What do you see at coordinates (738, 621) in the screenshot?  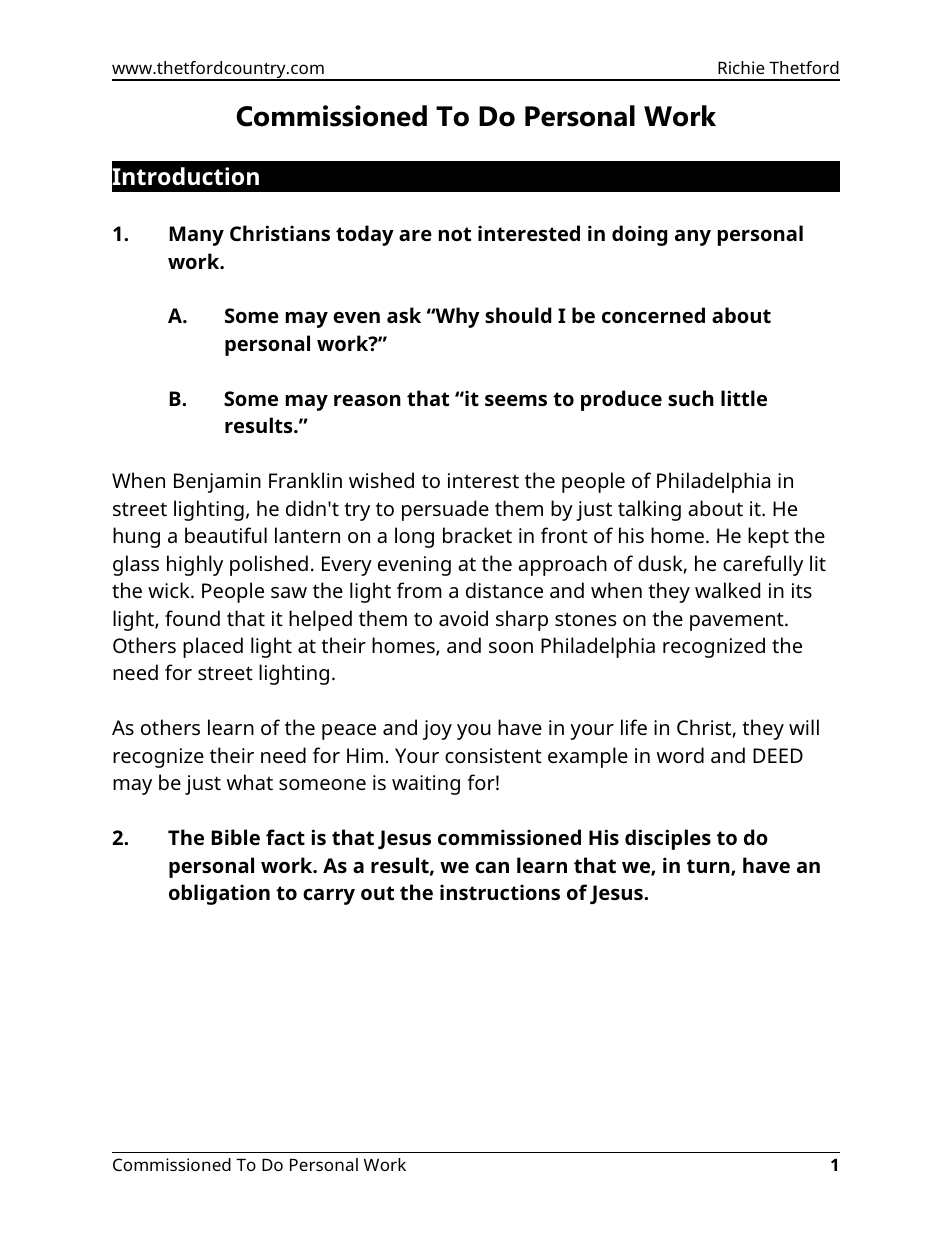 I see `pavement` at bounding box center [738, 621].
